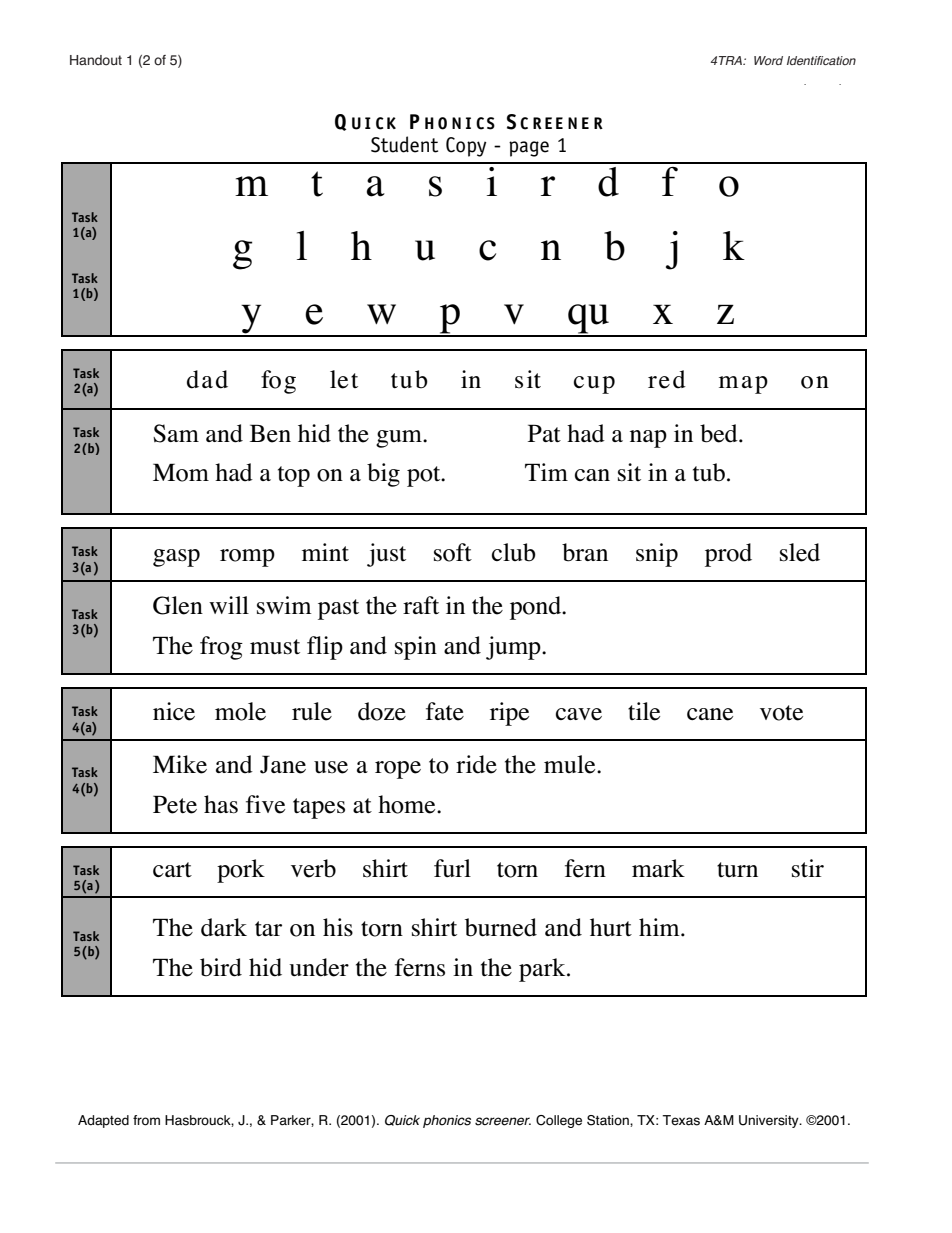 Image resolution: width=952 pixels, height=1233 pixels. Describe the element at coordinates (466, 147) in the screenshot. I see `Copy` at that location.
